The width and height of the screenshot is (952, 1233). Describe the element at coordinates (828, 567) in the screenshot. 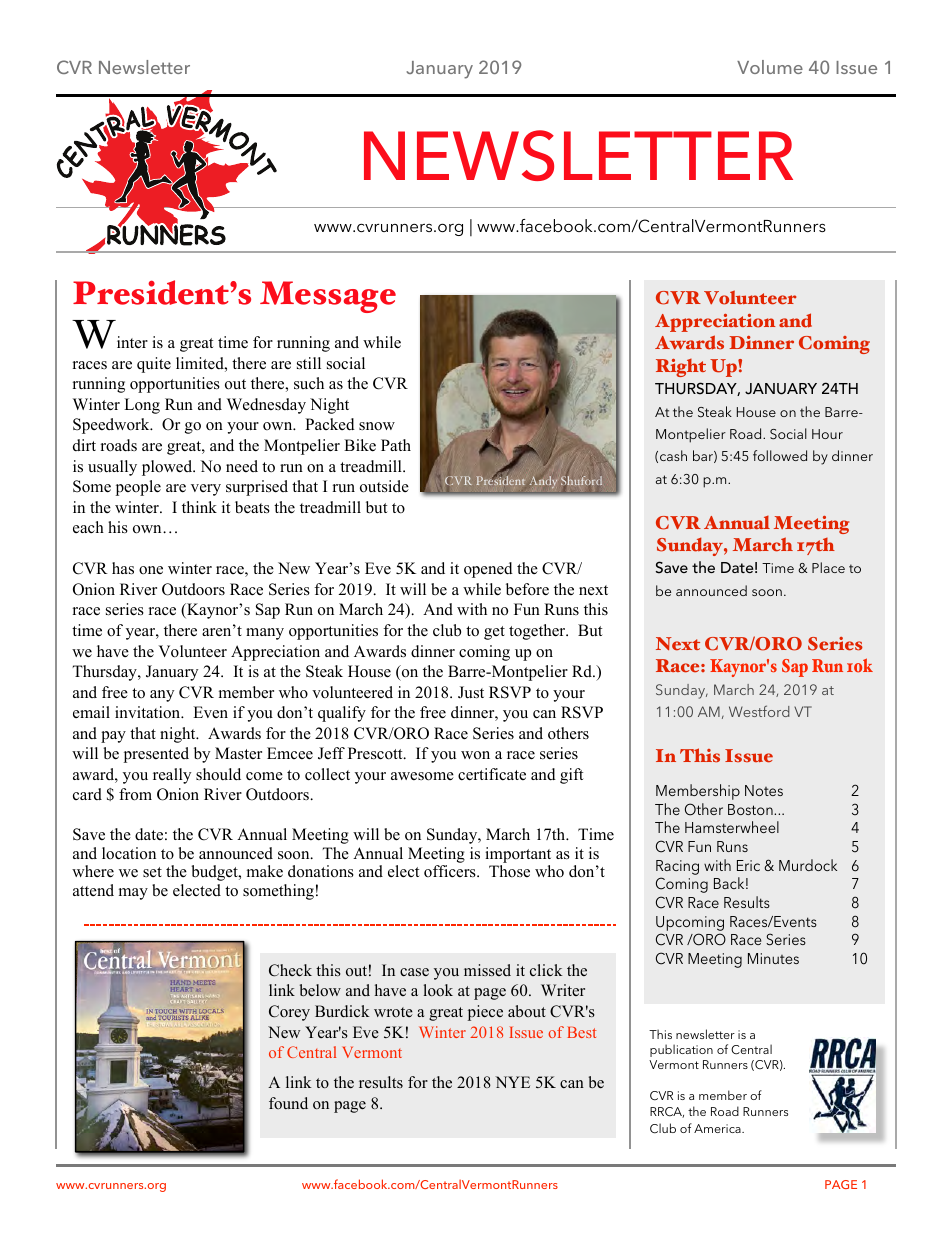

I see `Place` at that location.
